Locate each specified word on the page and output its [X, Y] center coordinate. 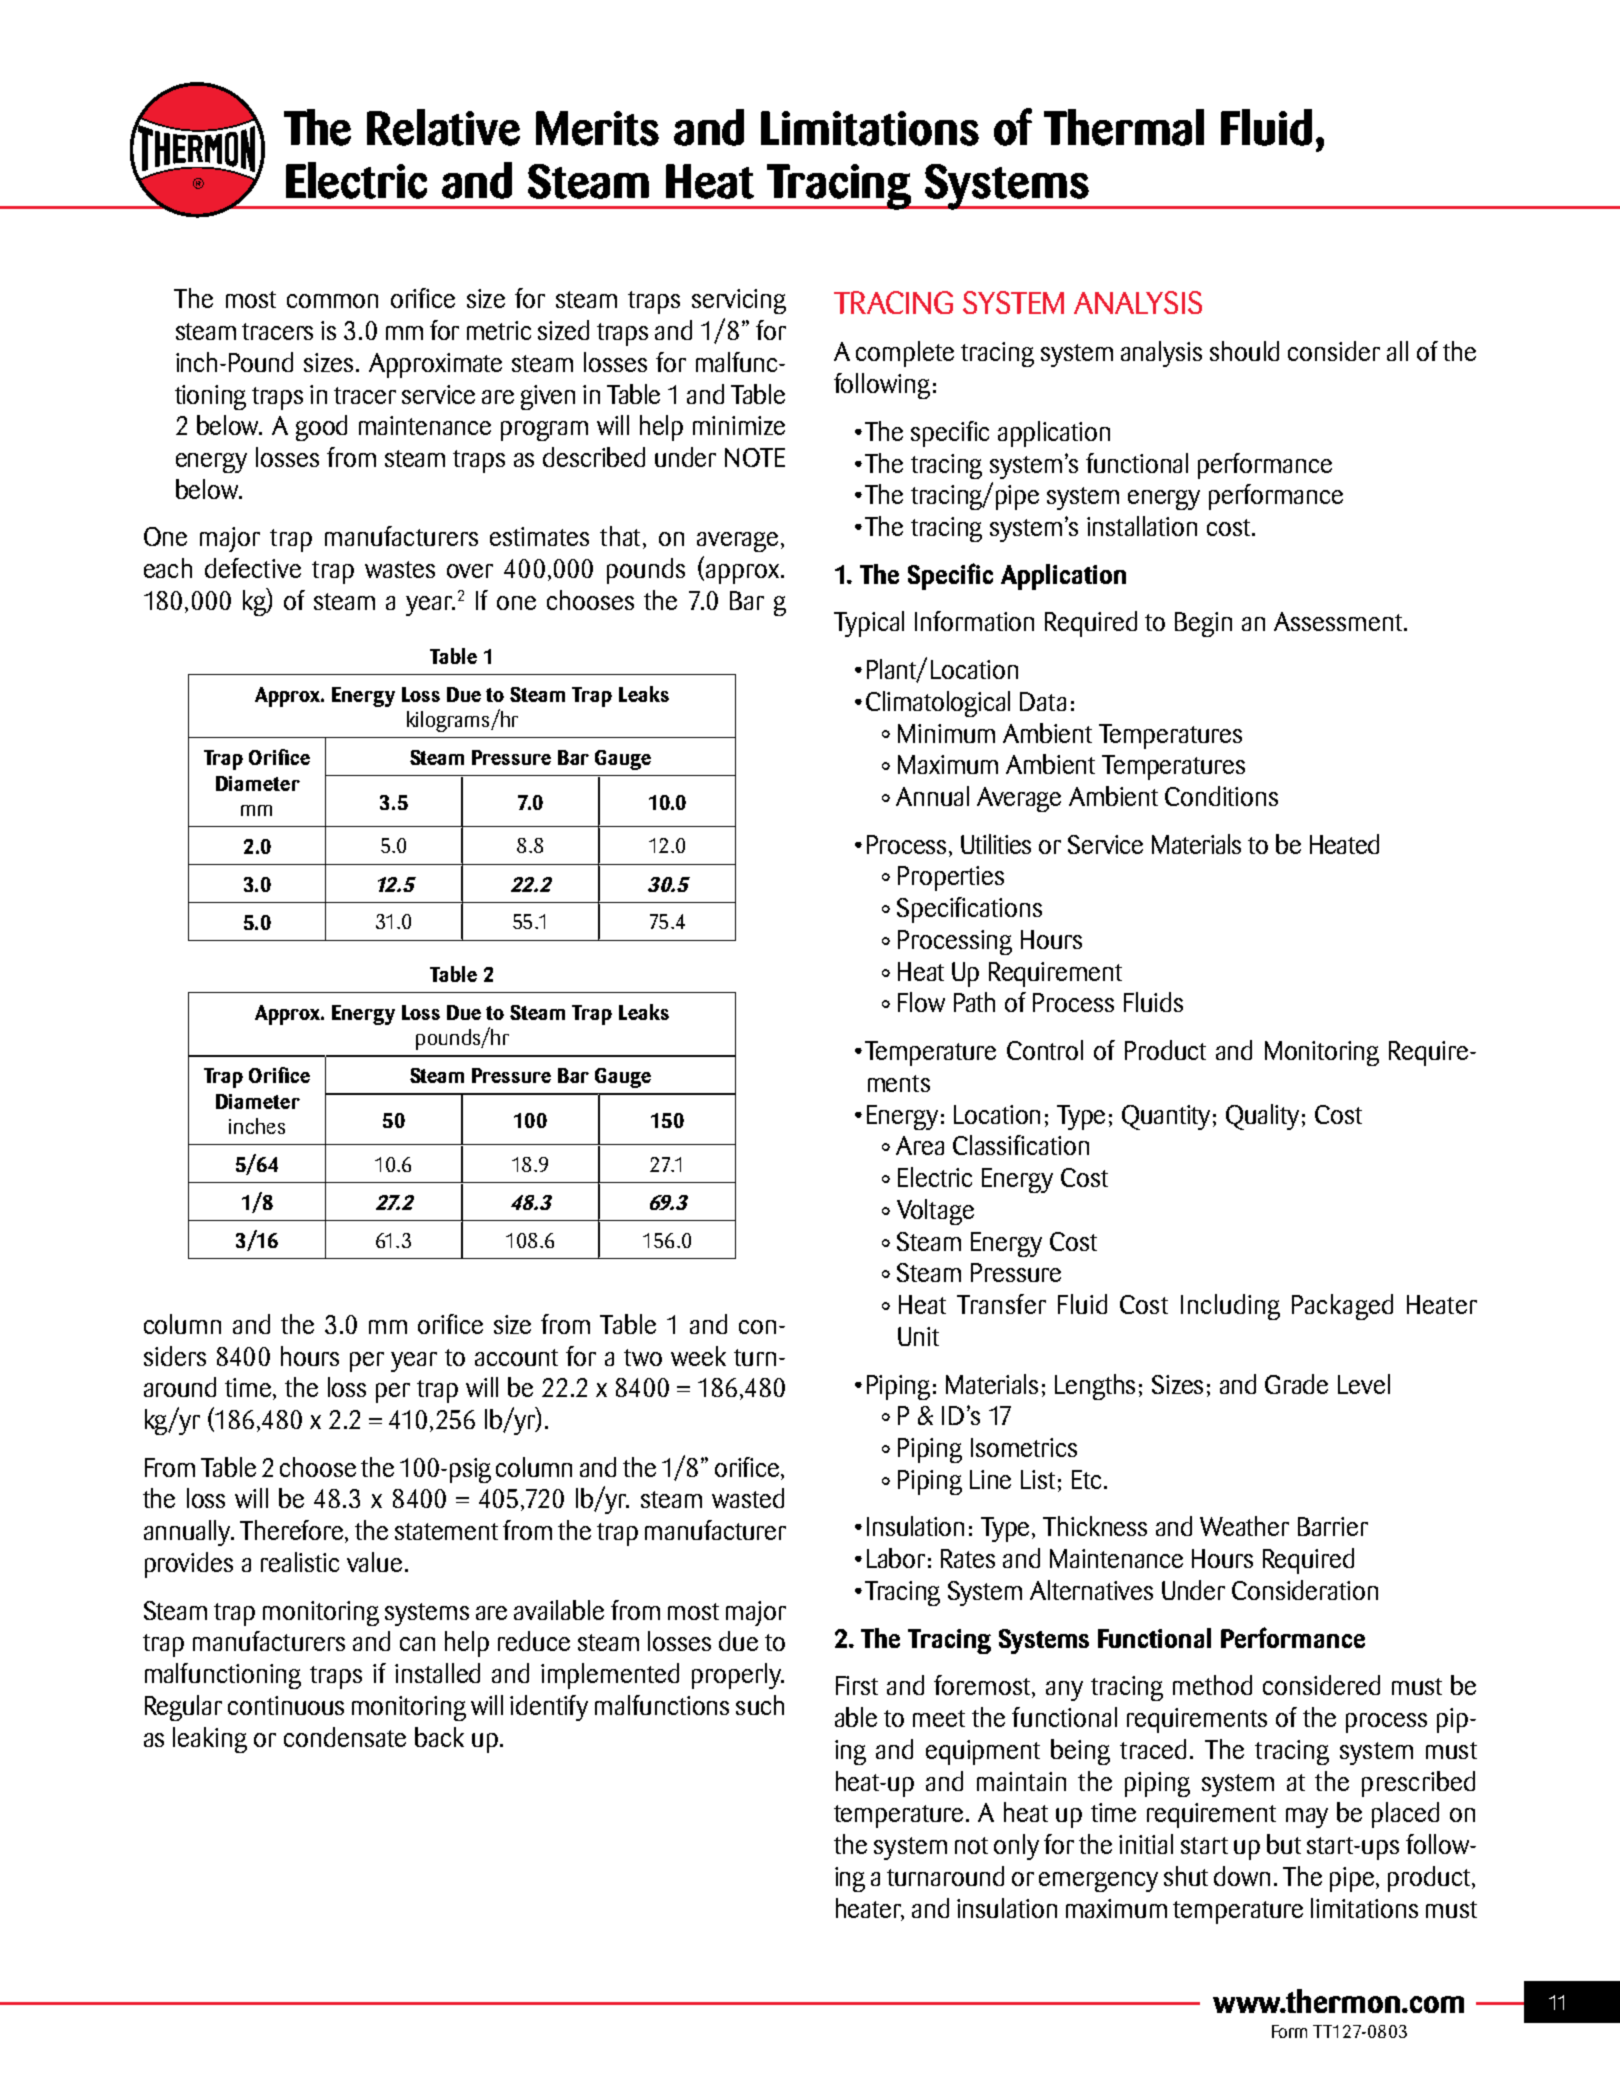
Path [974, 1002]
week [698, 1356]
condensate [345, 1737]
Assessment [1338, 621]
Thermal [1124, 127]
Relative [443, 127]
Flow [921, 1002]
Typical [869, 624]
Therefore [293, 1531]
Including [1230, 1307]
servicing [739, 301]
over [470, 571]
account [516, 1357]
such [760, 1705]
